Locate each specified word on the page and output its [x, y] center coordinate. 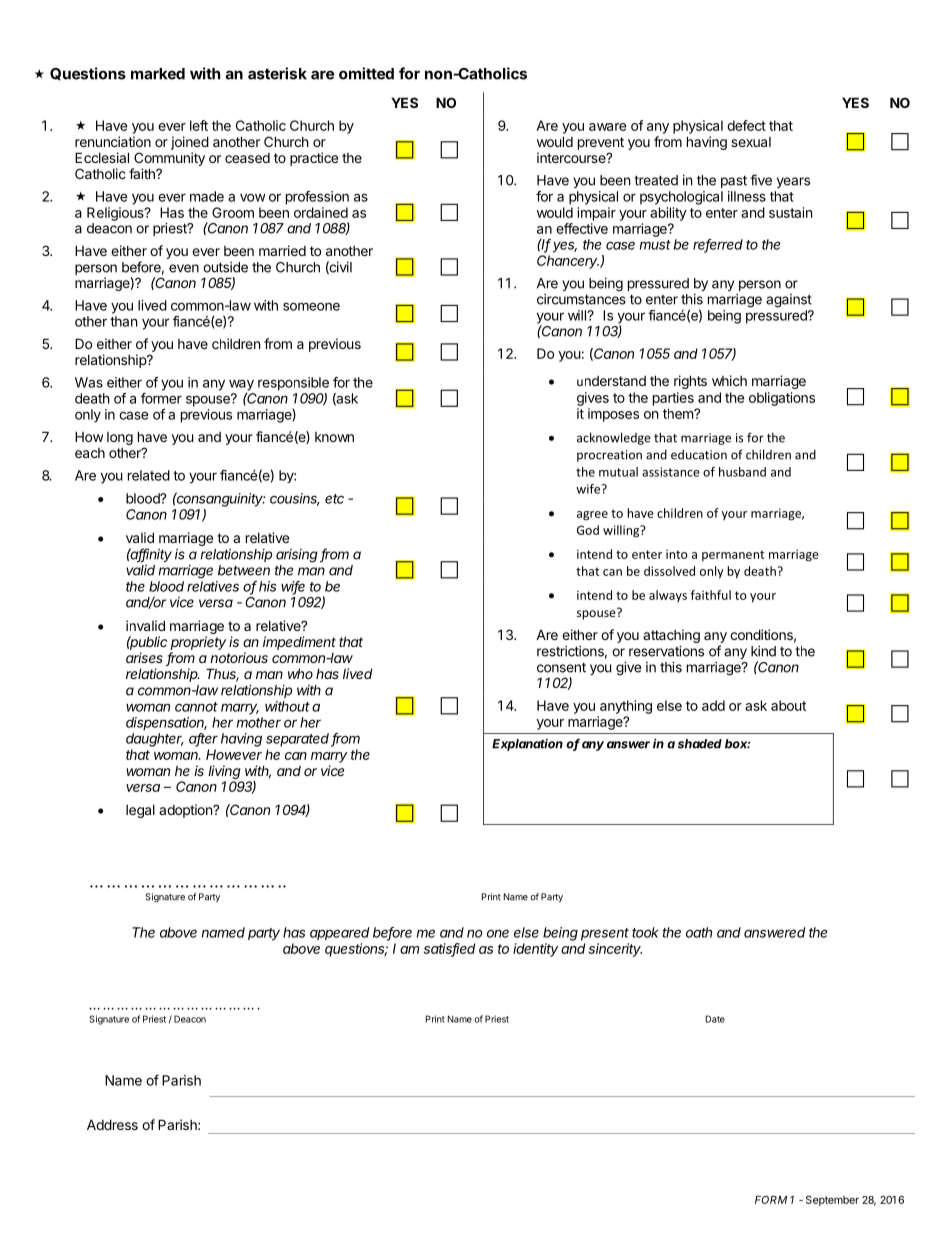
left [199, 125]
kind [763, 651]
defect [746, 125]
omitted [366, 73]
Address [112, 1124]
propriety [198, 643]
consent [561, 667]
